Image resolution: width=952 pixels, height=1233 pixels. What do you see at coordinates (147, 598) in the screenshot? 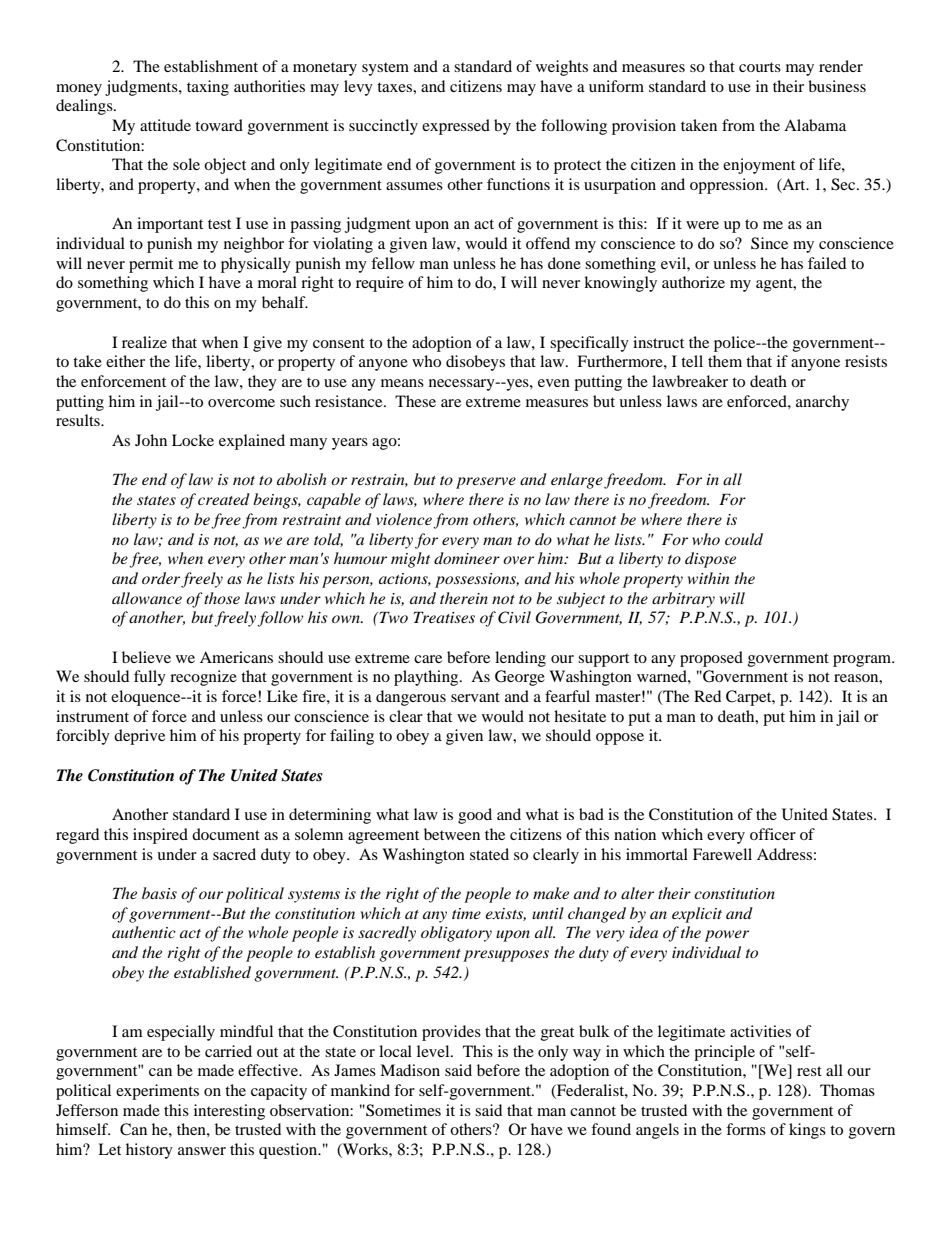
I see `allowance` at bounding box center [147, 598].
